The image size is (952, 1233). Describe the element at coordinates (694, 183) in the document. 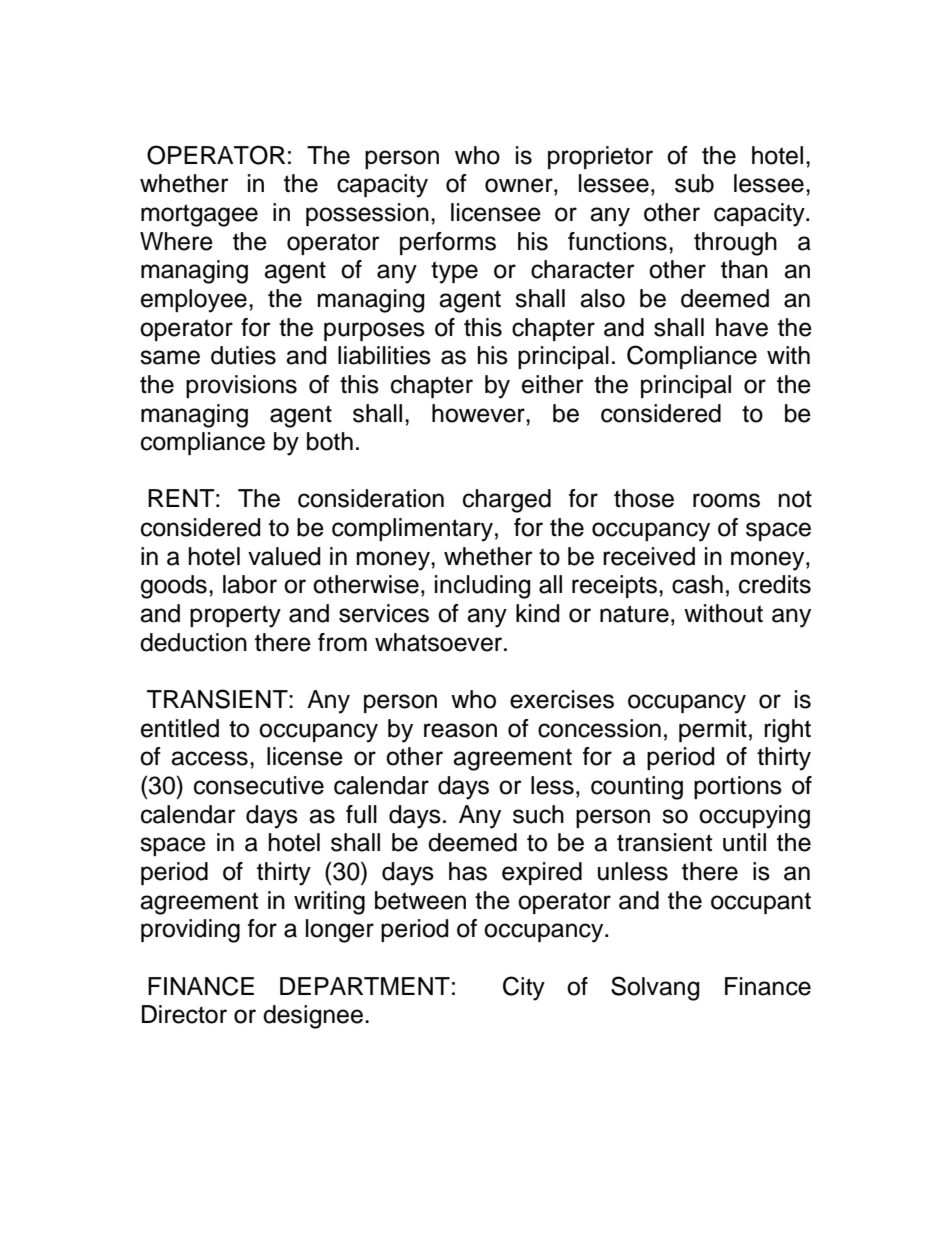

I see `sub` at that location.
